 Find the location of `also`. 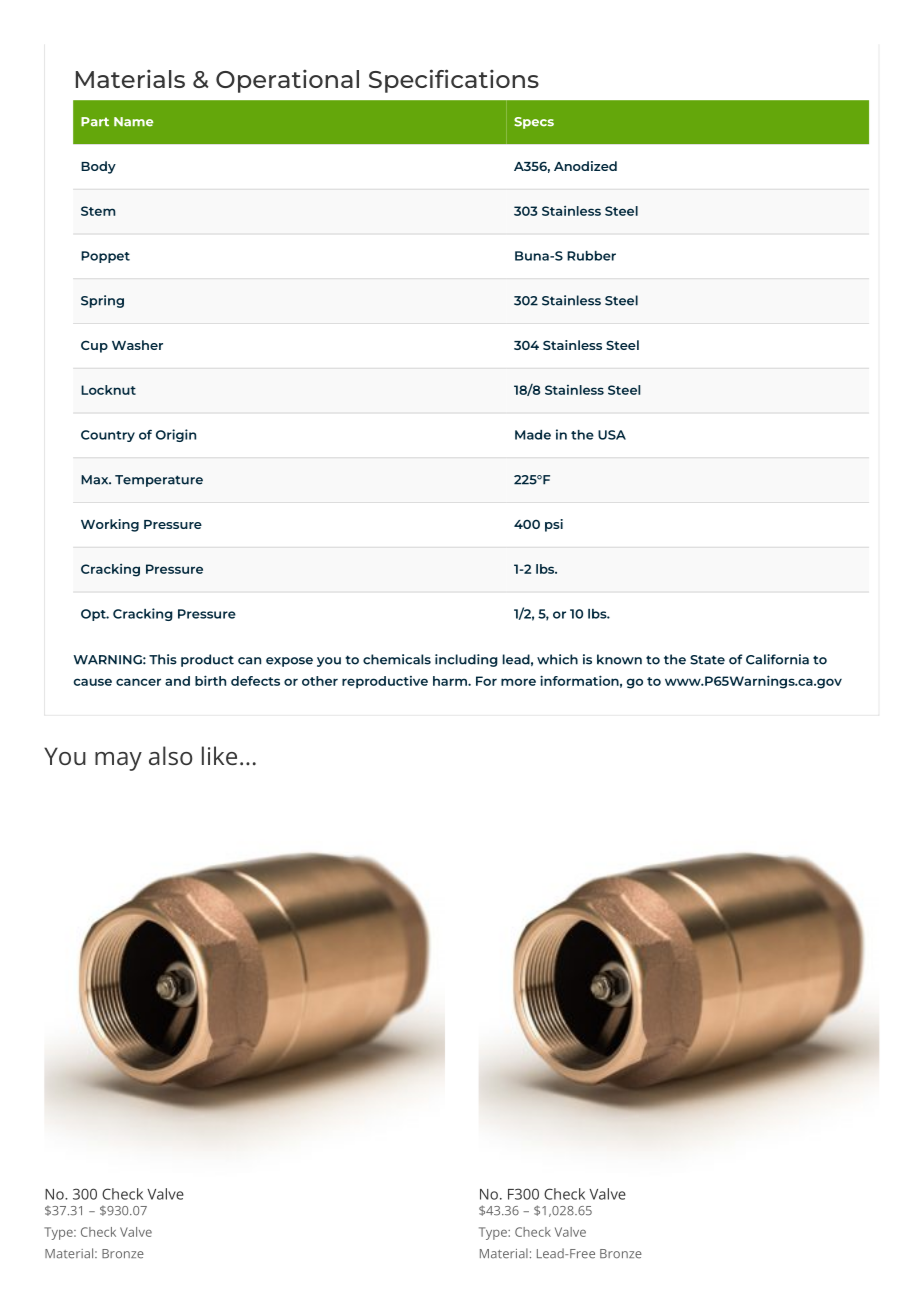

also is located at coordinates (171, 755).
